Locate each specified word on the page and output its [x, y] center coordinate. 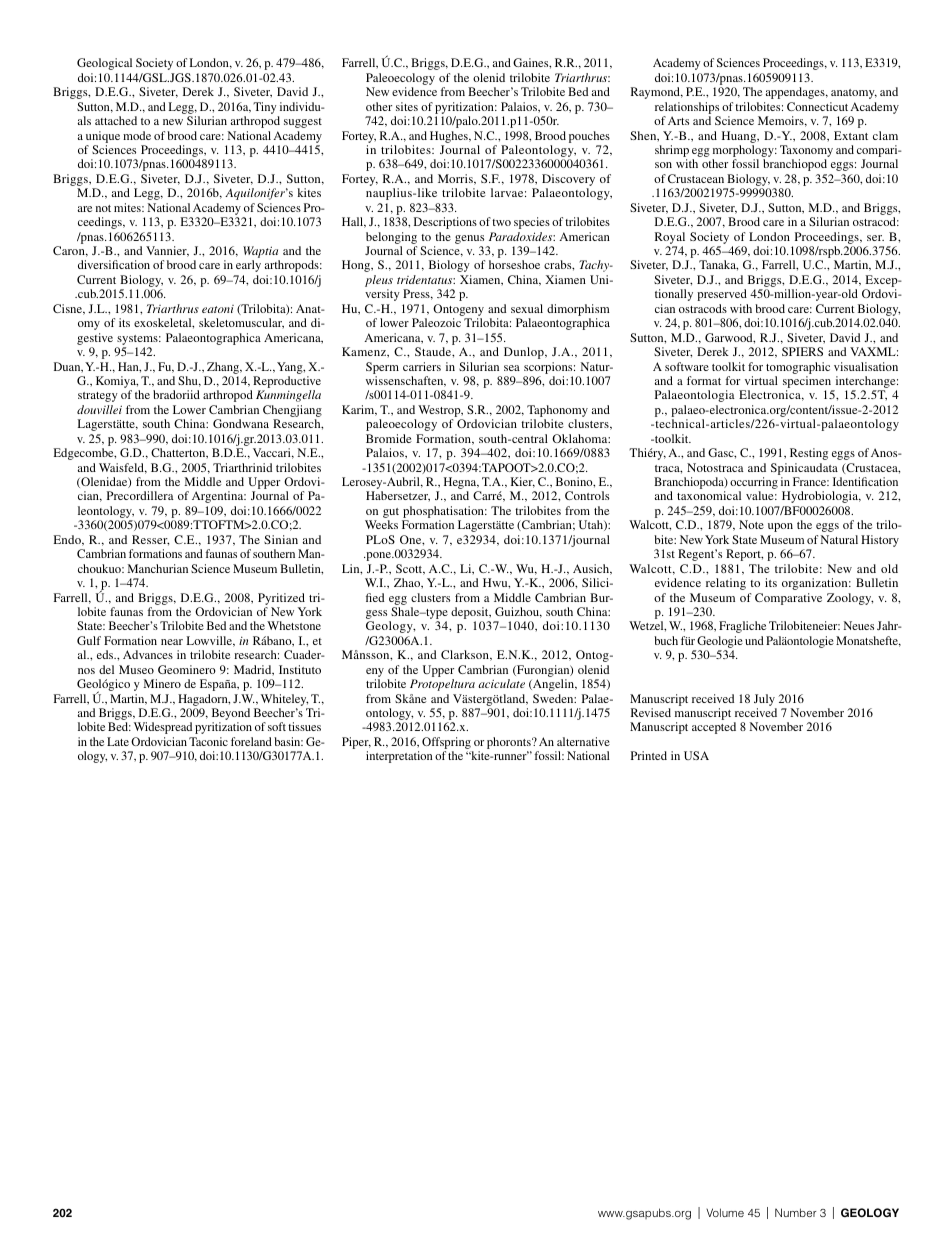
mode [137, 135]
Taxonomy [806, 152]
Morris [456, 179]
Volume [725, 1212]
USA [696, 755]
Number [795, 1212]
